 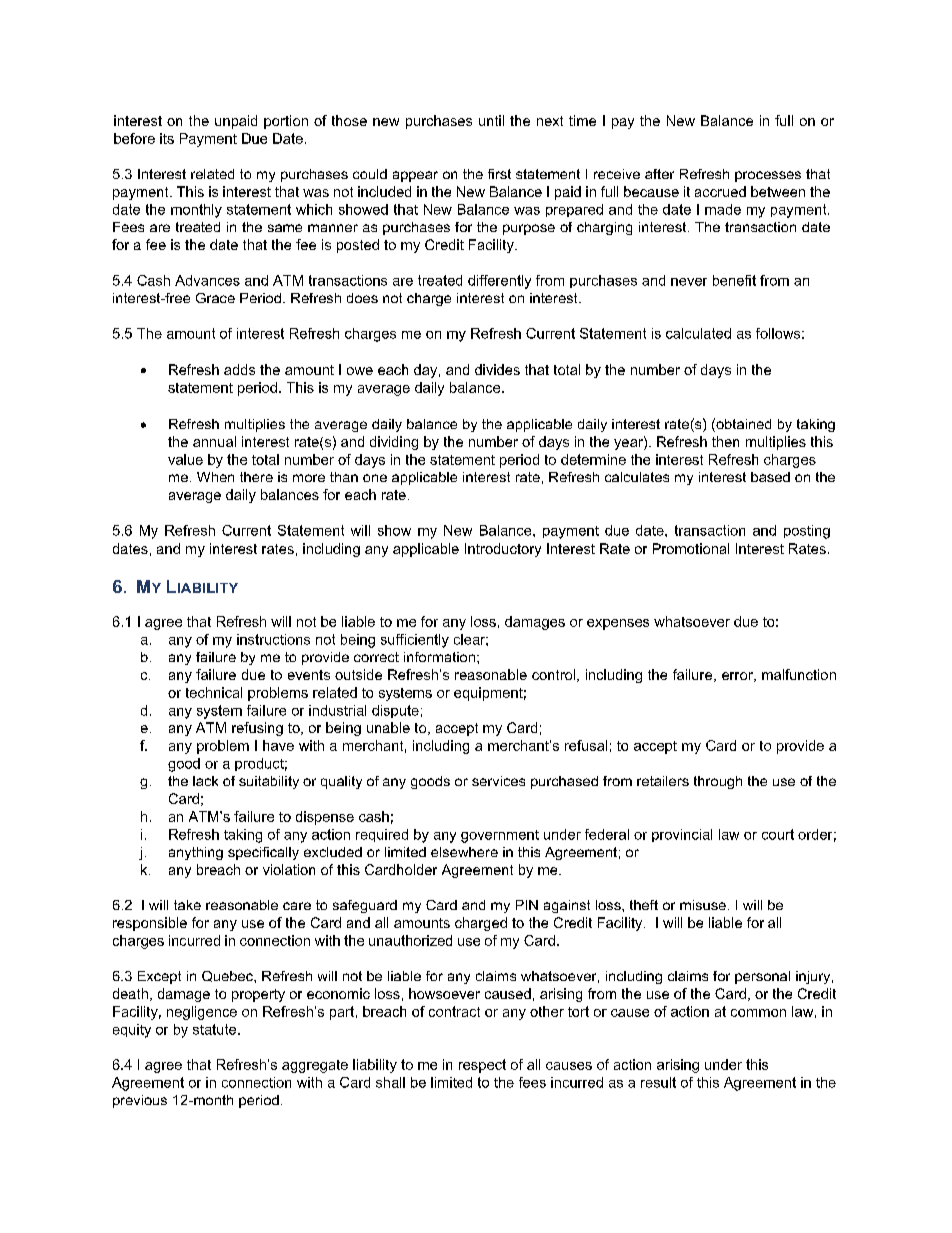 What do you see at coordinates (196, 853) in the screenshot?
I see `anything` at bounding box center [196, 853].
